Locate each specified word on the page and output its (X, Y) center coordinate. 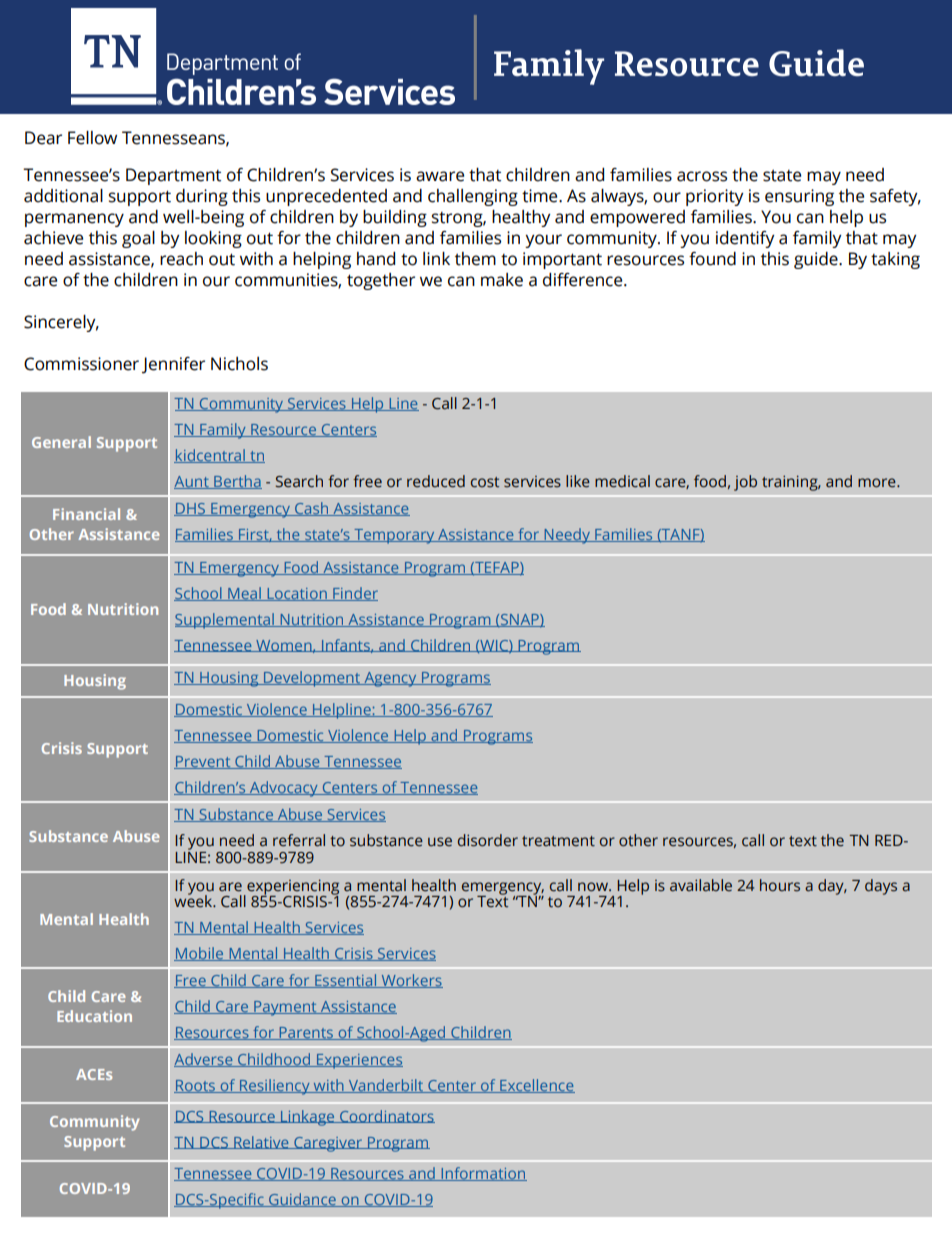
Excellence (536, 1086)
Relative (261, 1142)
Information (483, 1174)
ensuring (799, 197)
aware (440, 176)
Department (173, 176)
